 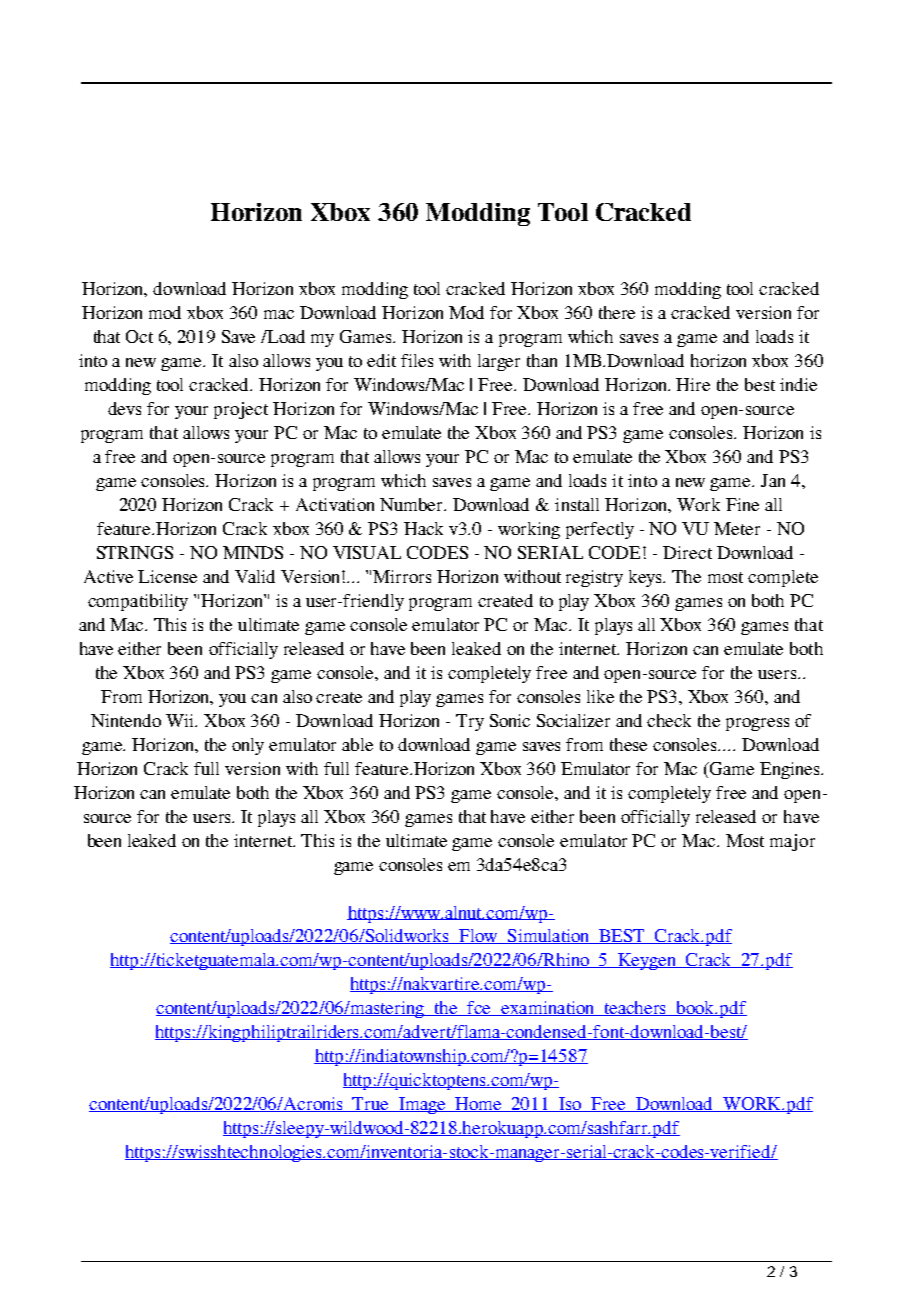 What do you see at coordinates (647, 578) in the page?
I see `keys` at bounding box center [647, 578].
